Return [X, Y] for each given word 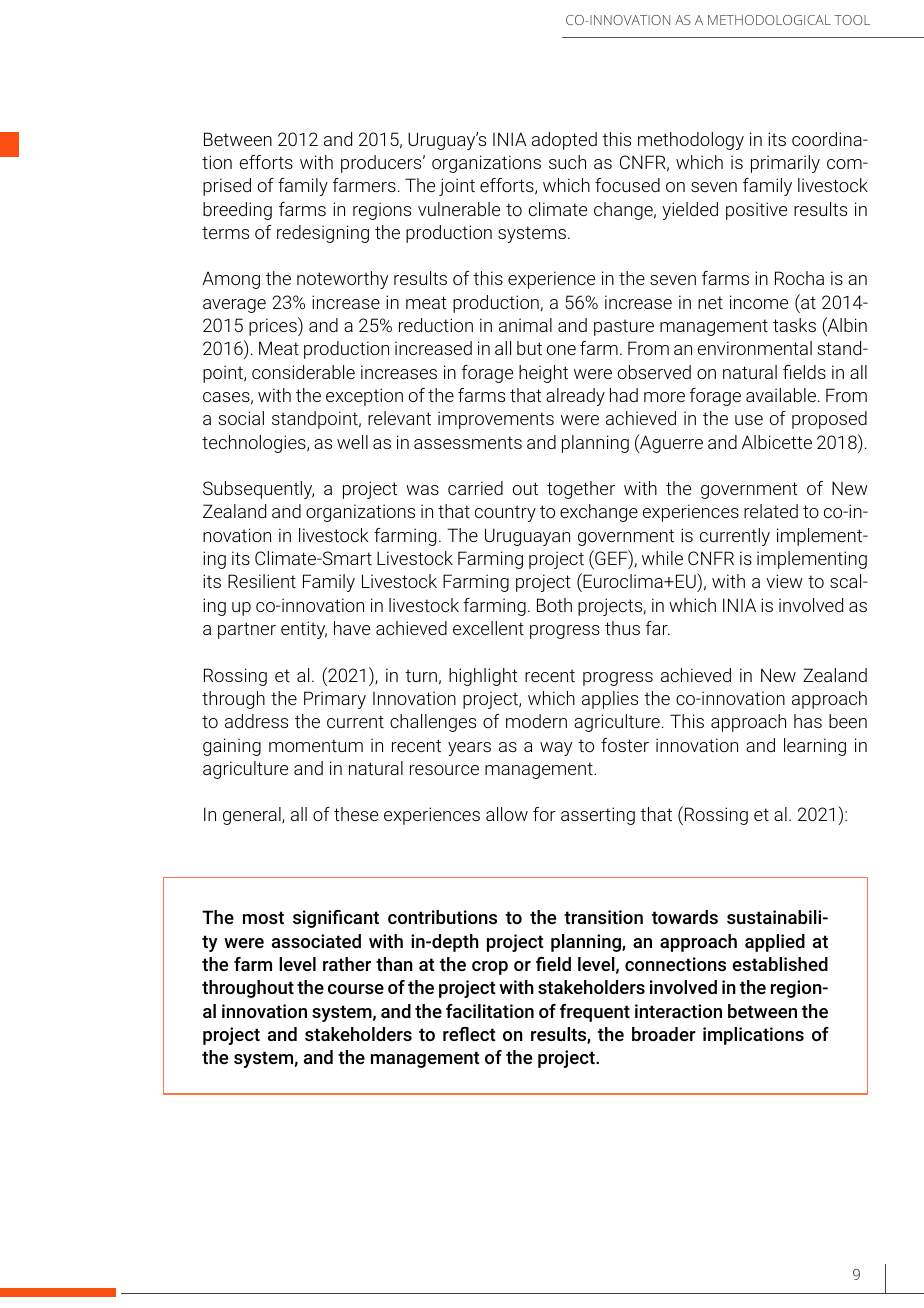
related [771, 511]
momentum [316, 745]
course [356, 989]
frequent [595, 1013]
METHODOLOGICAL [769, 20]
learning [815, 747]
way [556, 749]
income [759, 302]
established [780, 964]
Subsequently [258, 490]
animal [525, 325]
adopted [564, 141]
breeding [237, 211]
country [505, 513]
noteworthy [342, 280]
